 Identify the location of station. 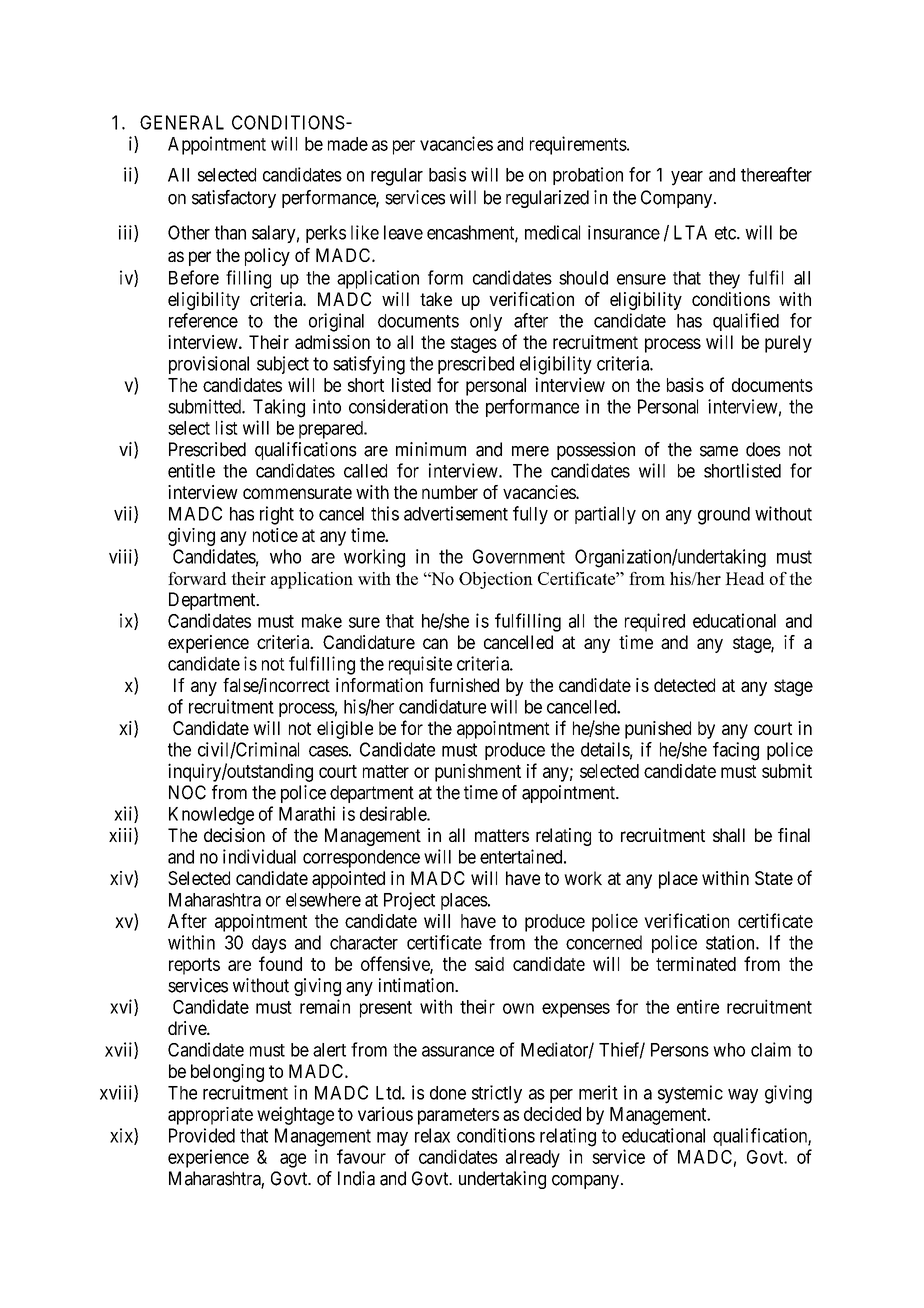
(731, 942).
